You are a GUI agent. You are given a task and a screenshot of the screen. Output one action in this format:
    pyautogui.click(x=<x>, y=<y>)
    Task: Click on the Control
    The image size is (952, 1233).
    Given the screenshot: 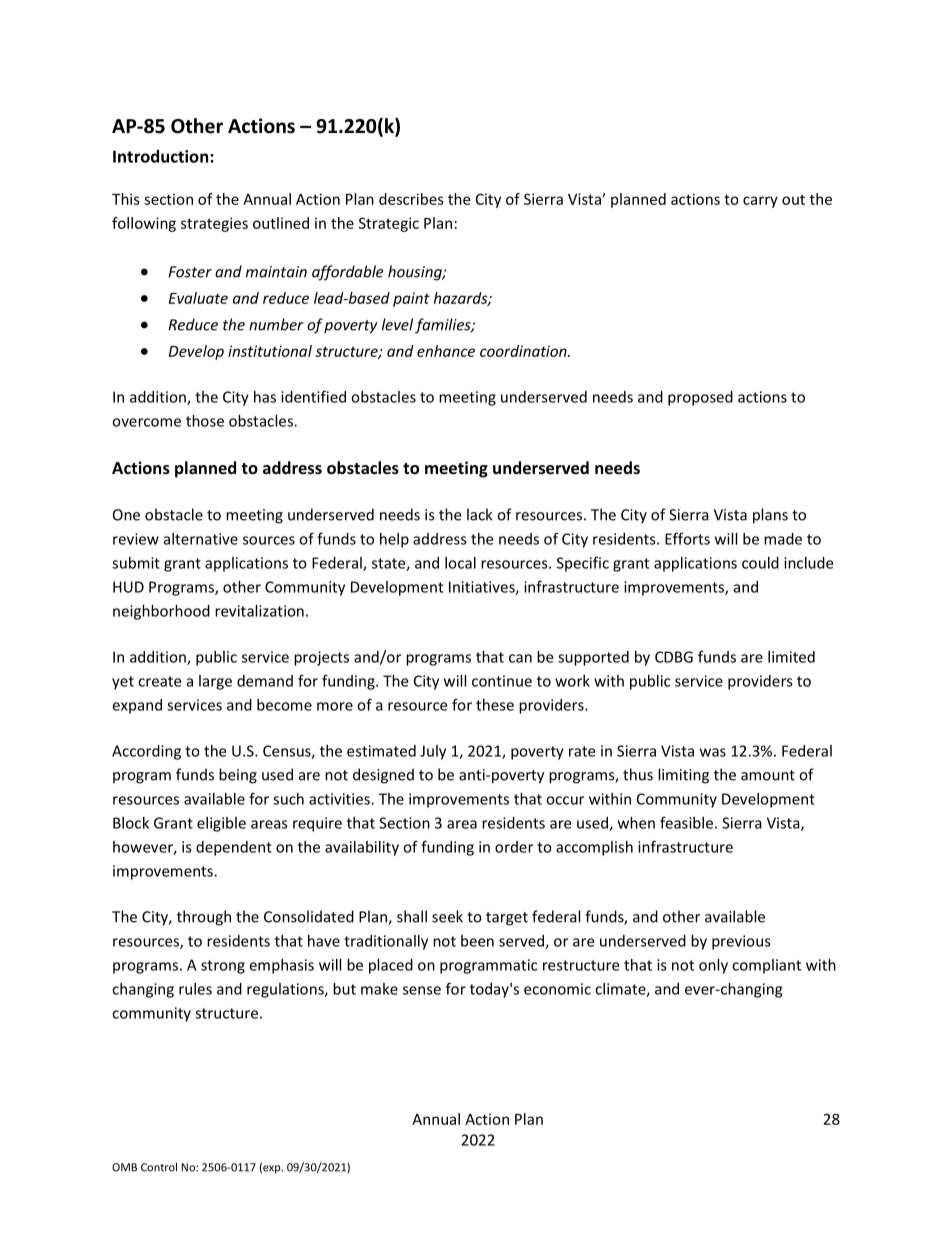 What is the action you would take?
    pyautogui.click(x=159, y=1167)
